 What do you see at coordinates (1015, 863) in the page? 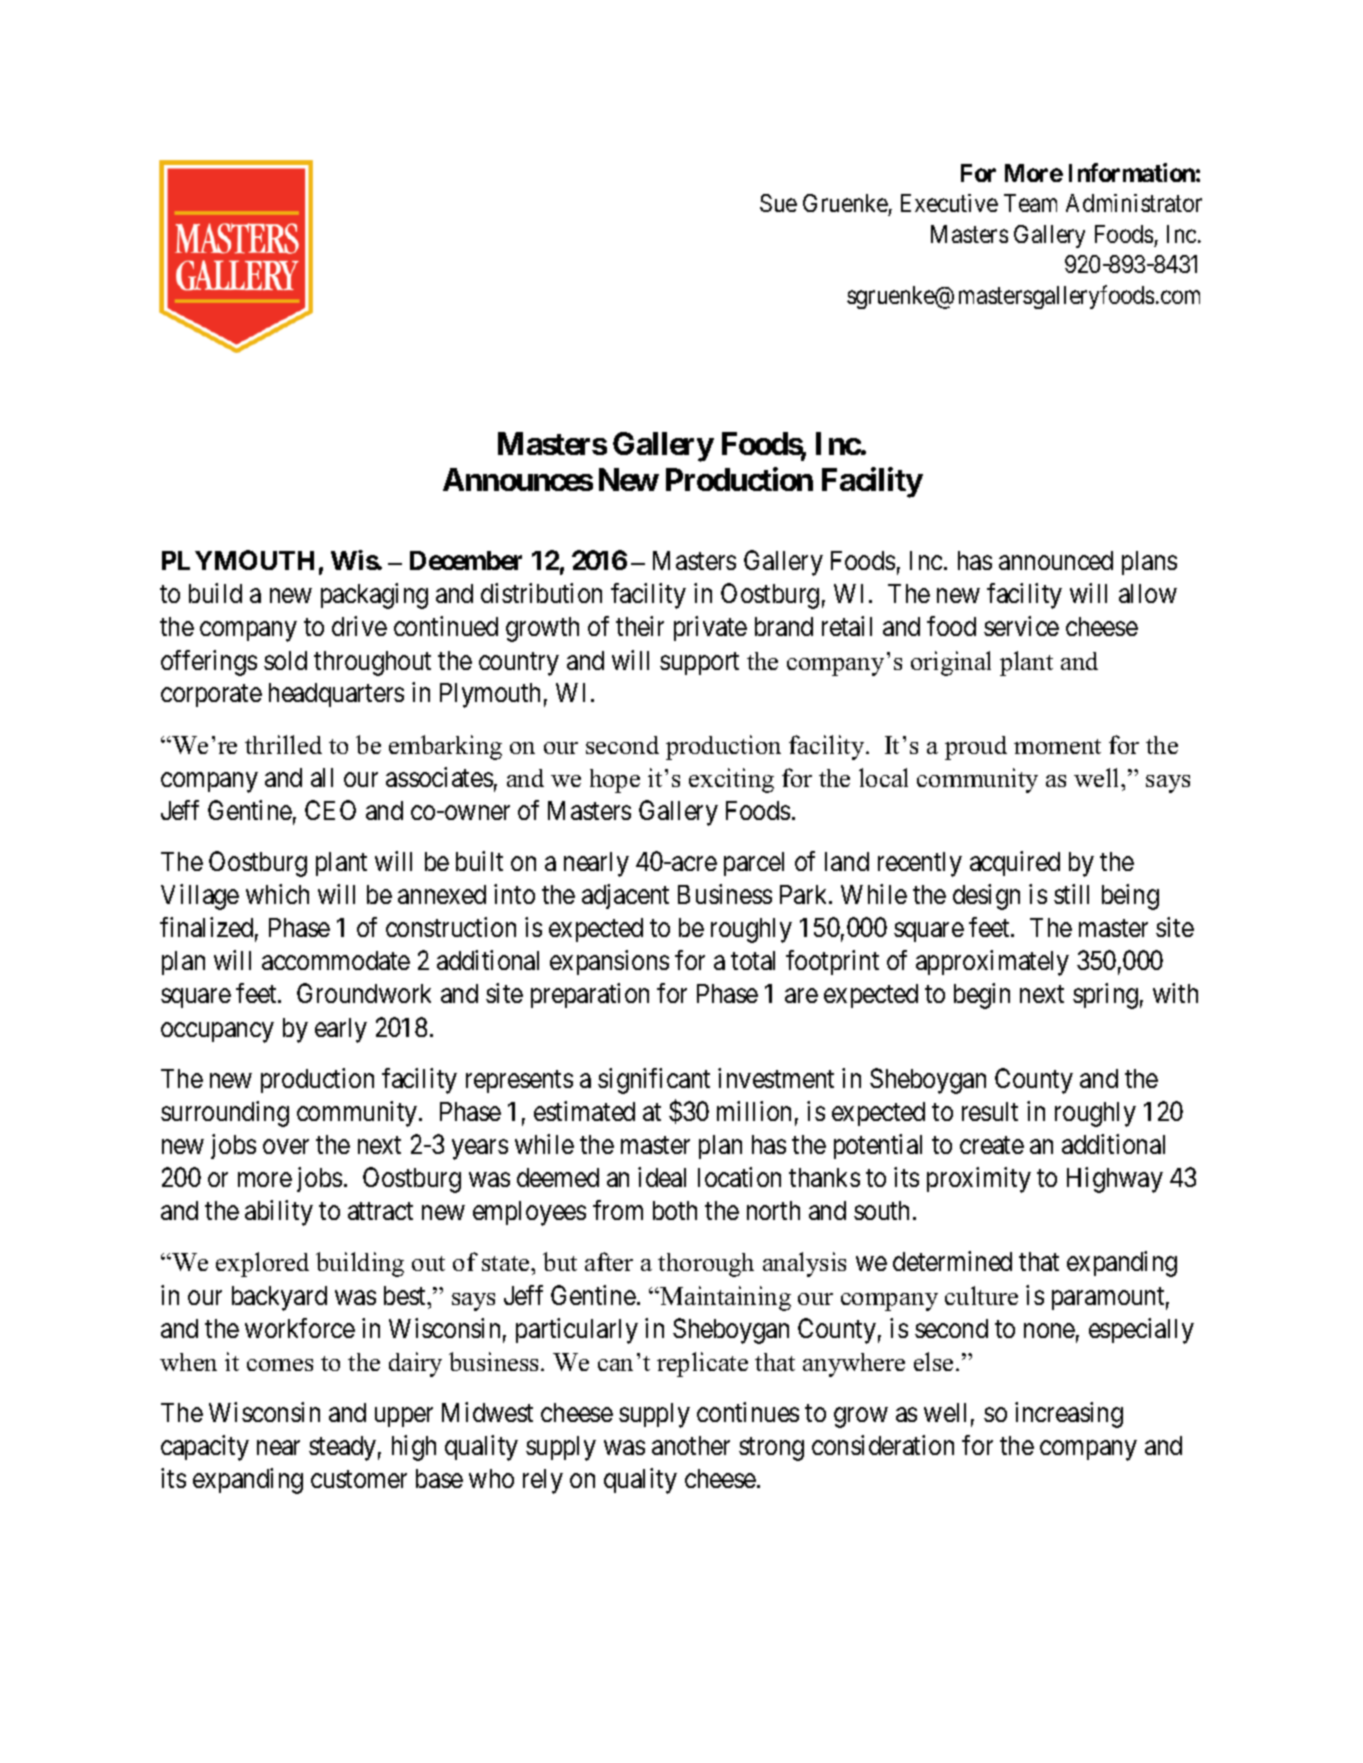
I see `acquired` at bounding box center [1015, 863].
